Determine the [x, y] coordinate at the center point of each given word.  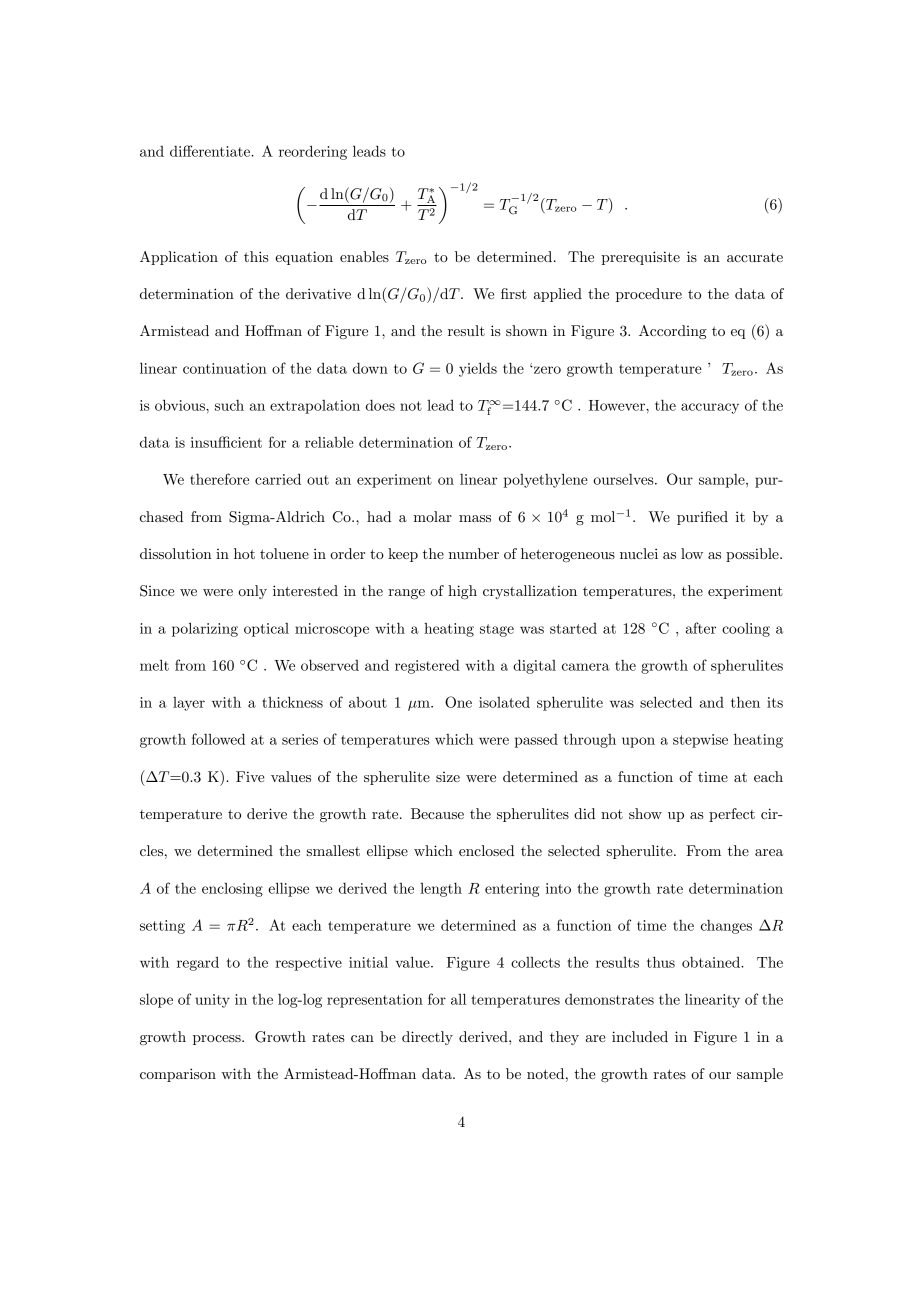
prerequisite [640, 258]
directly [427, 1038]
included [640, 1036]
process [218, 1040]
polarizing [205, 629]
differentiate [211, 151]
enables [364, 256]
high [462, 592]
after [701, 628]
